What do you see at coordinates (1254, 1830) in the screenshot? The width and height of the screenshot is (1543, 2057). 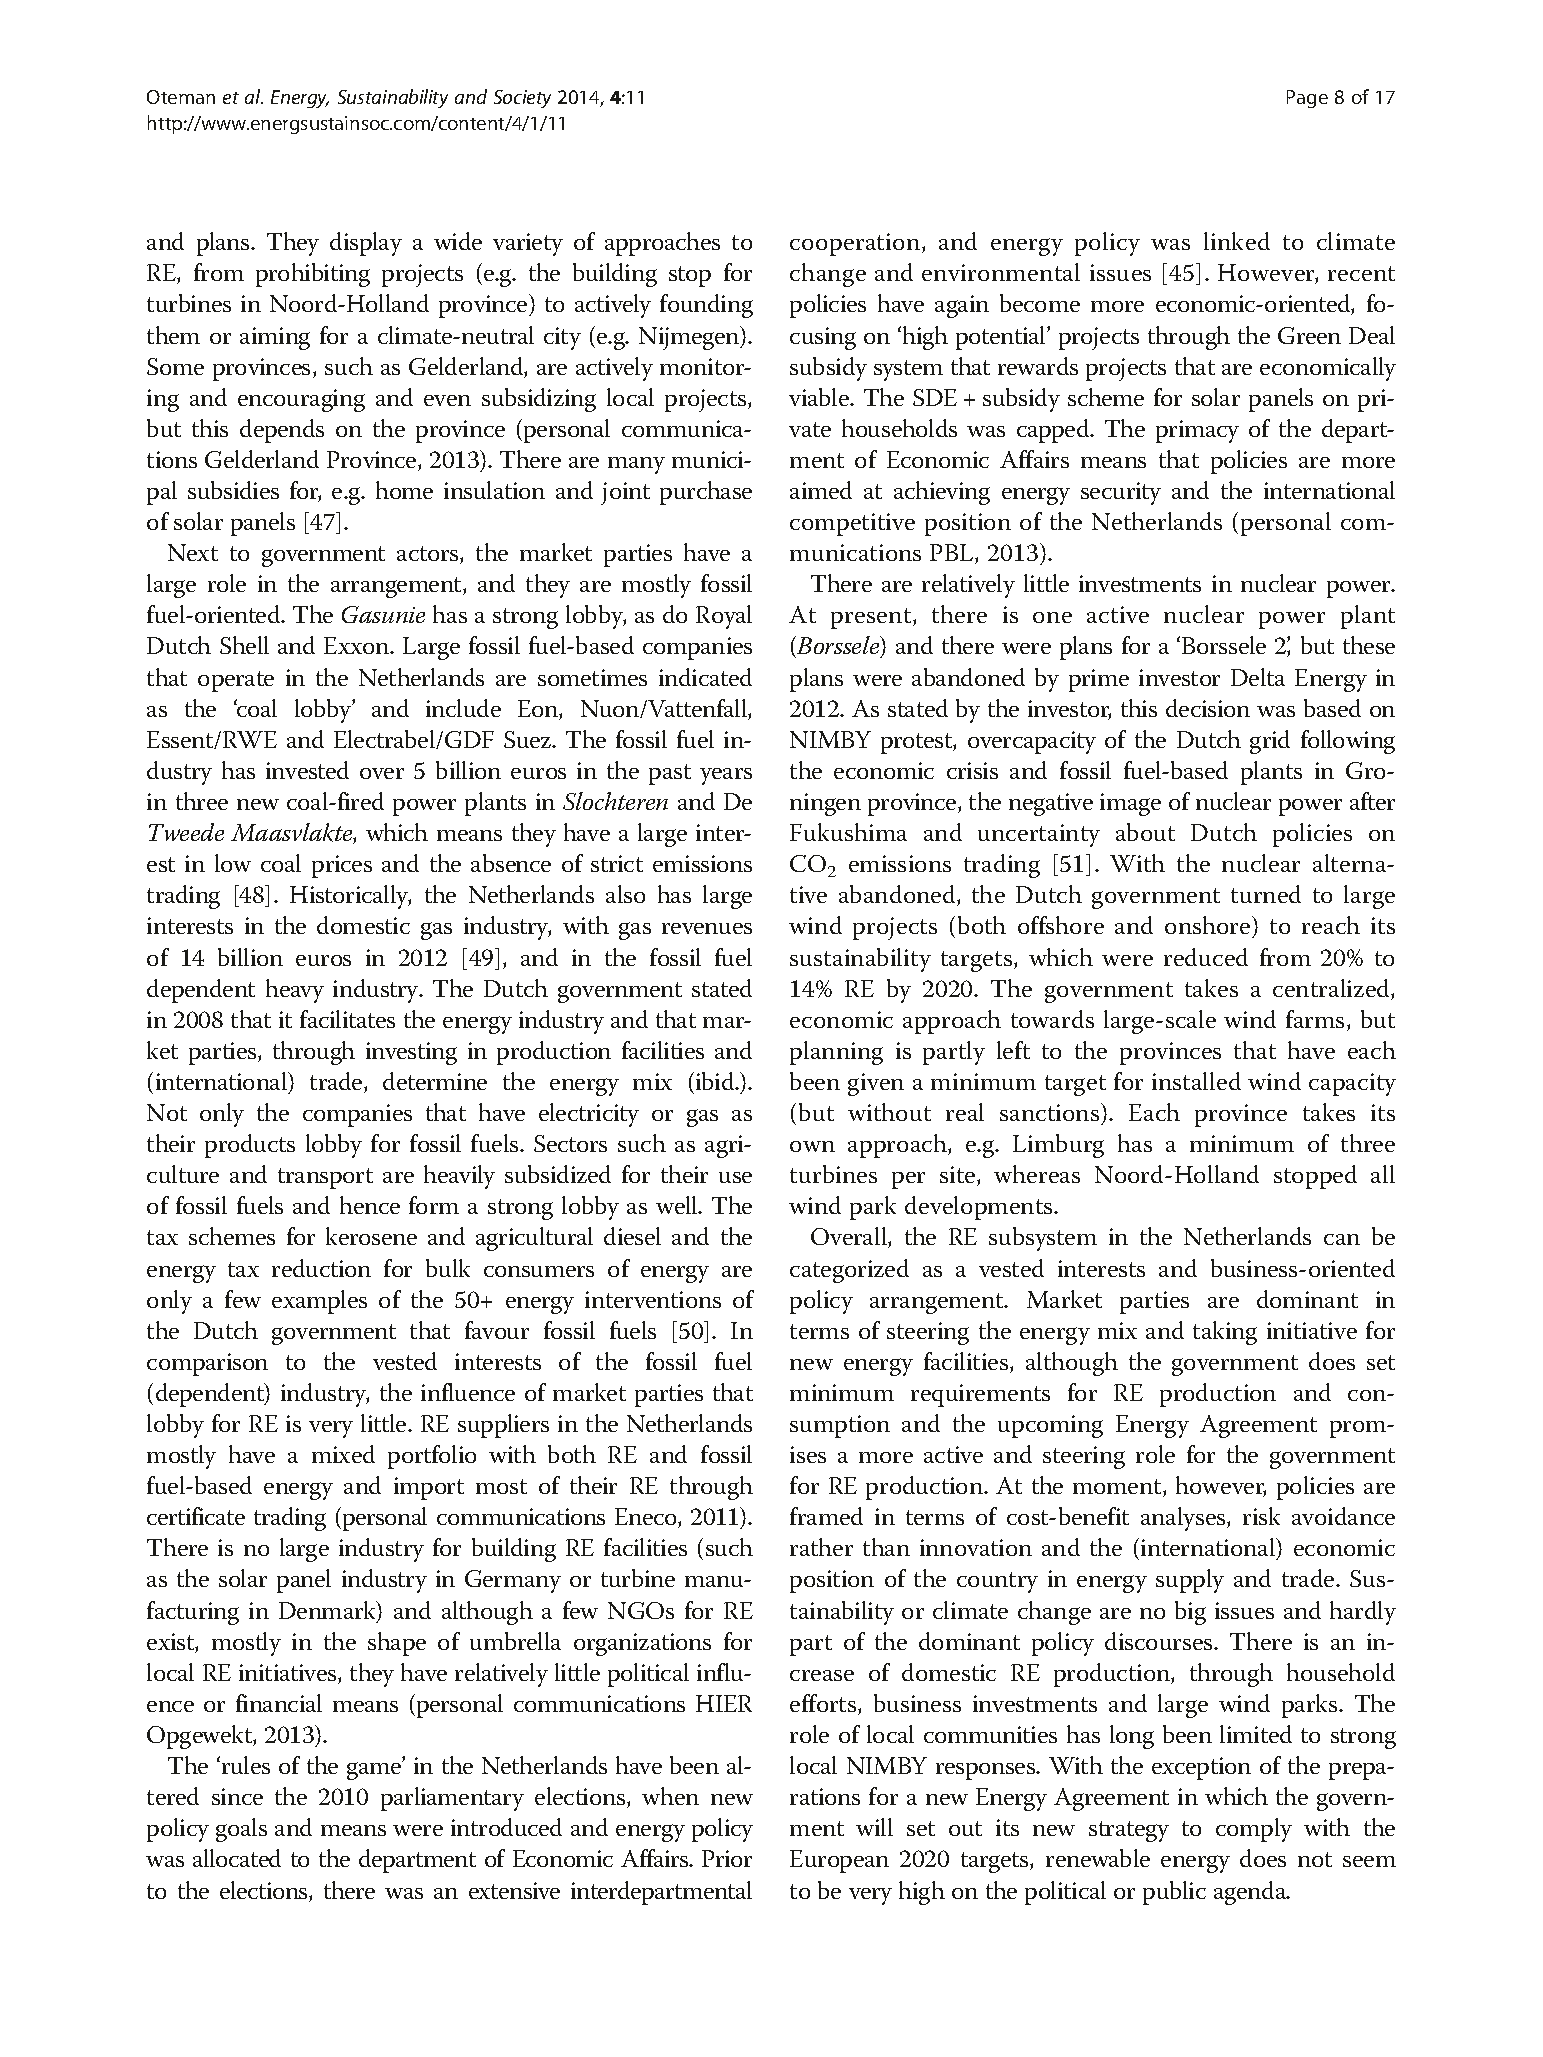 I see `comply` at bounding box center [1254, 1830].
